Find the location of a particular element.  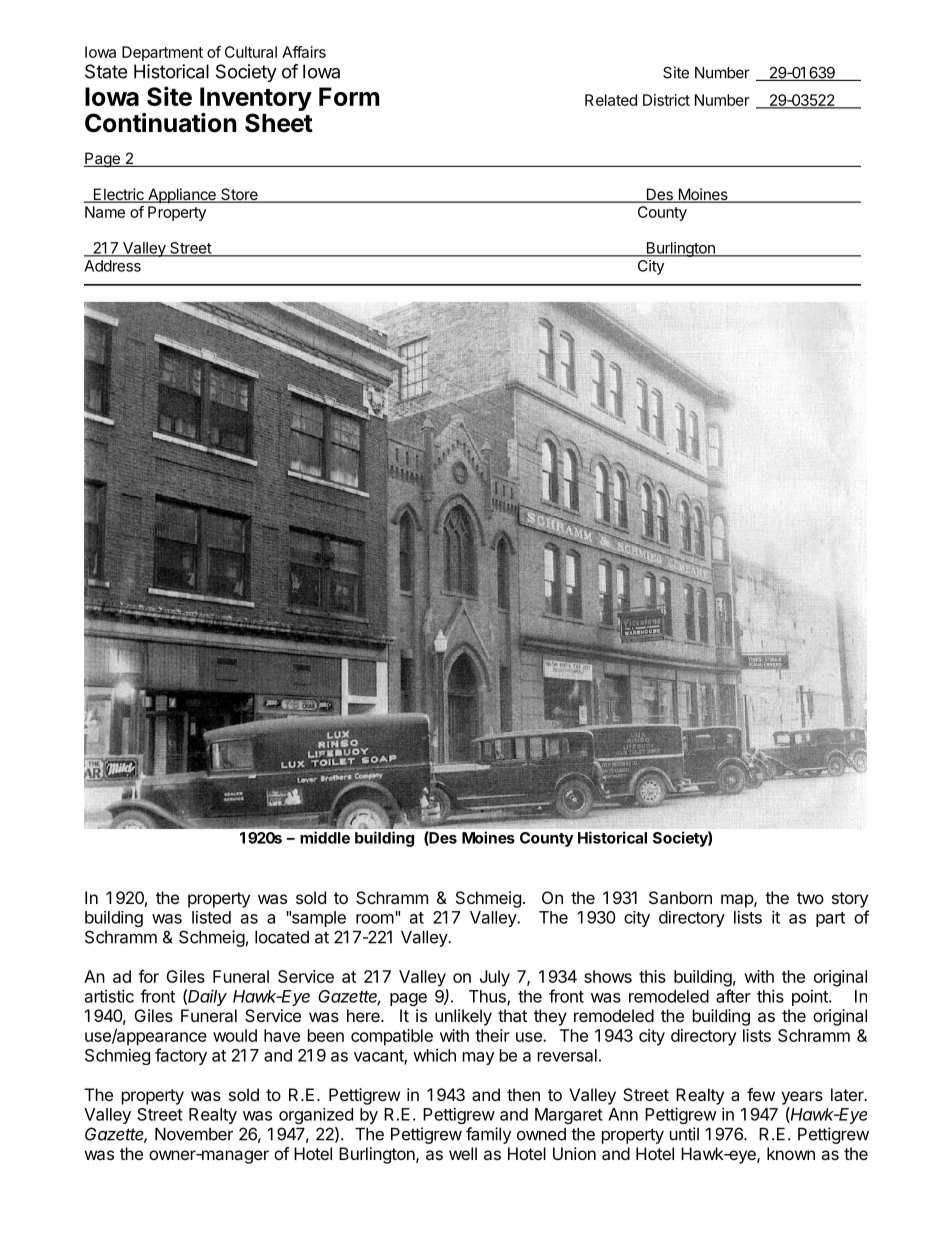

room is located at coordinates (375, 919).
